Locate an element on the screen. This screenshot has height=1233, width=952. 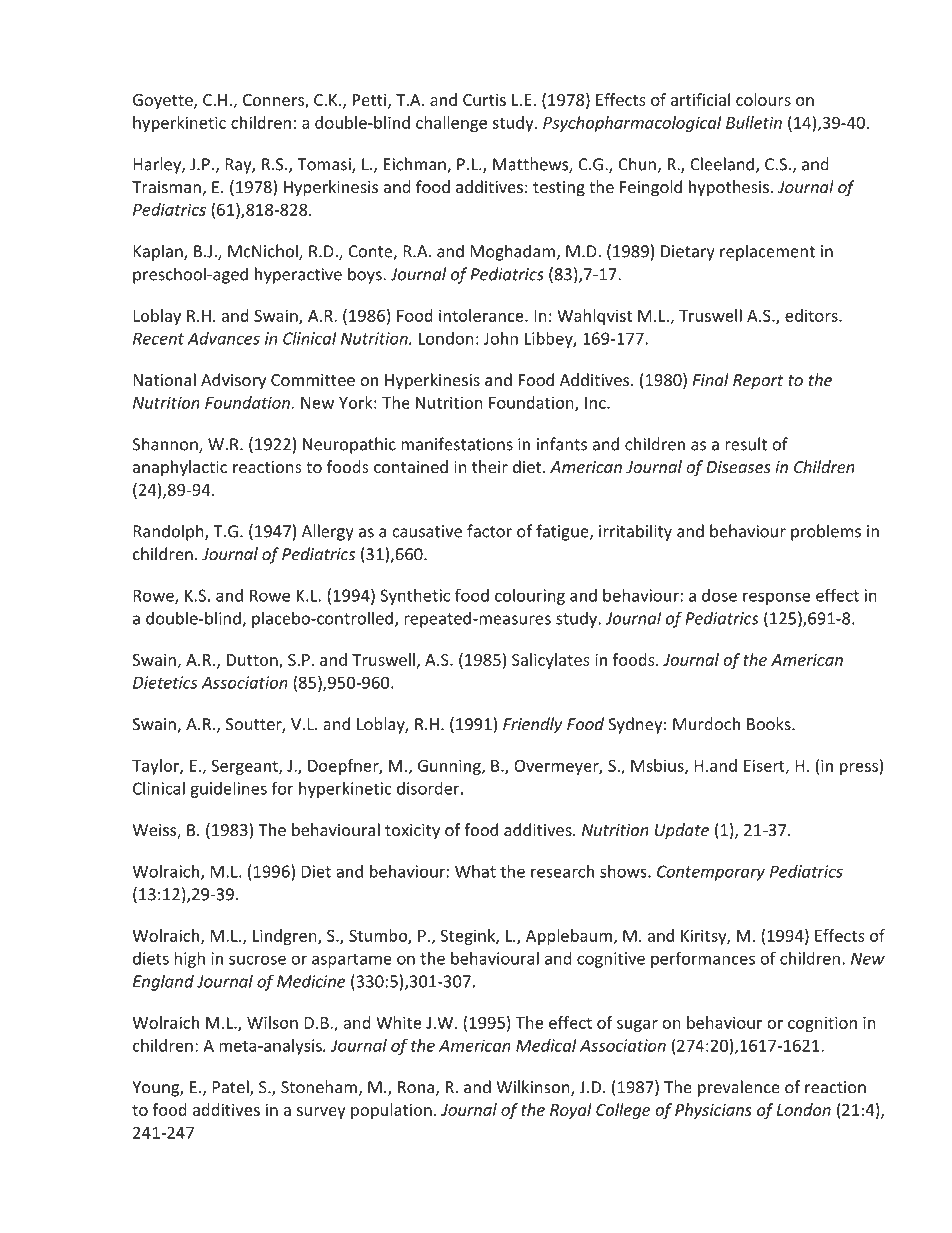
dose is located at coordinates (719, 595).
